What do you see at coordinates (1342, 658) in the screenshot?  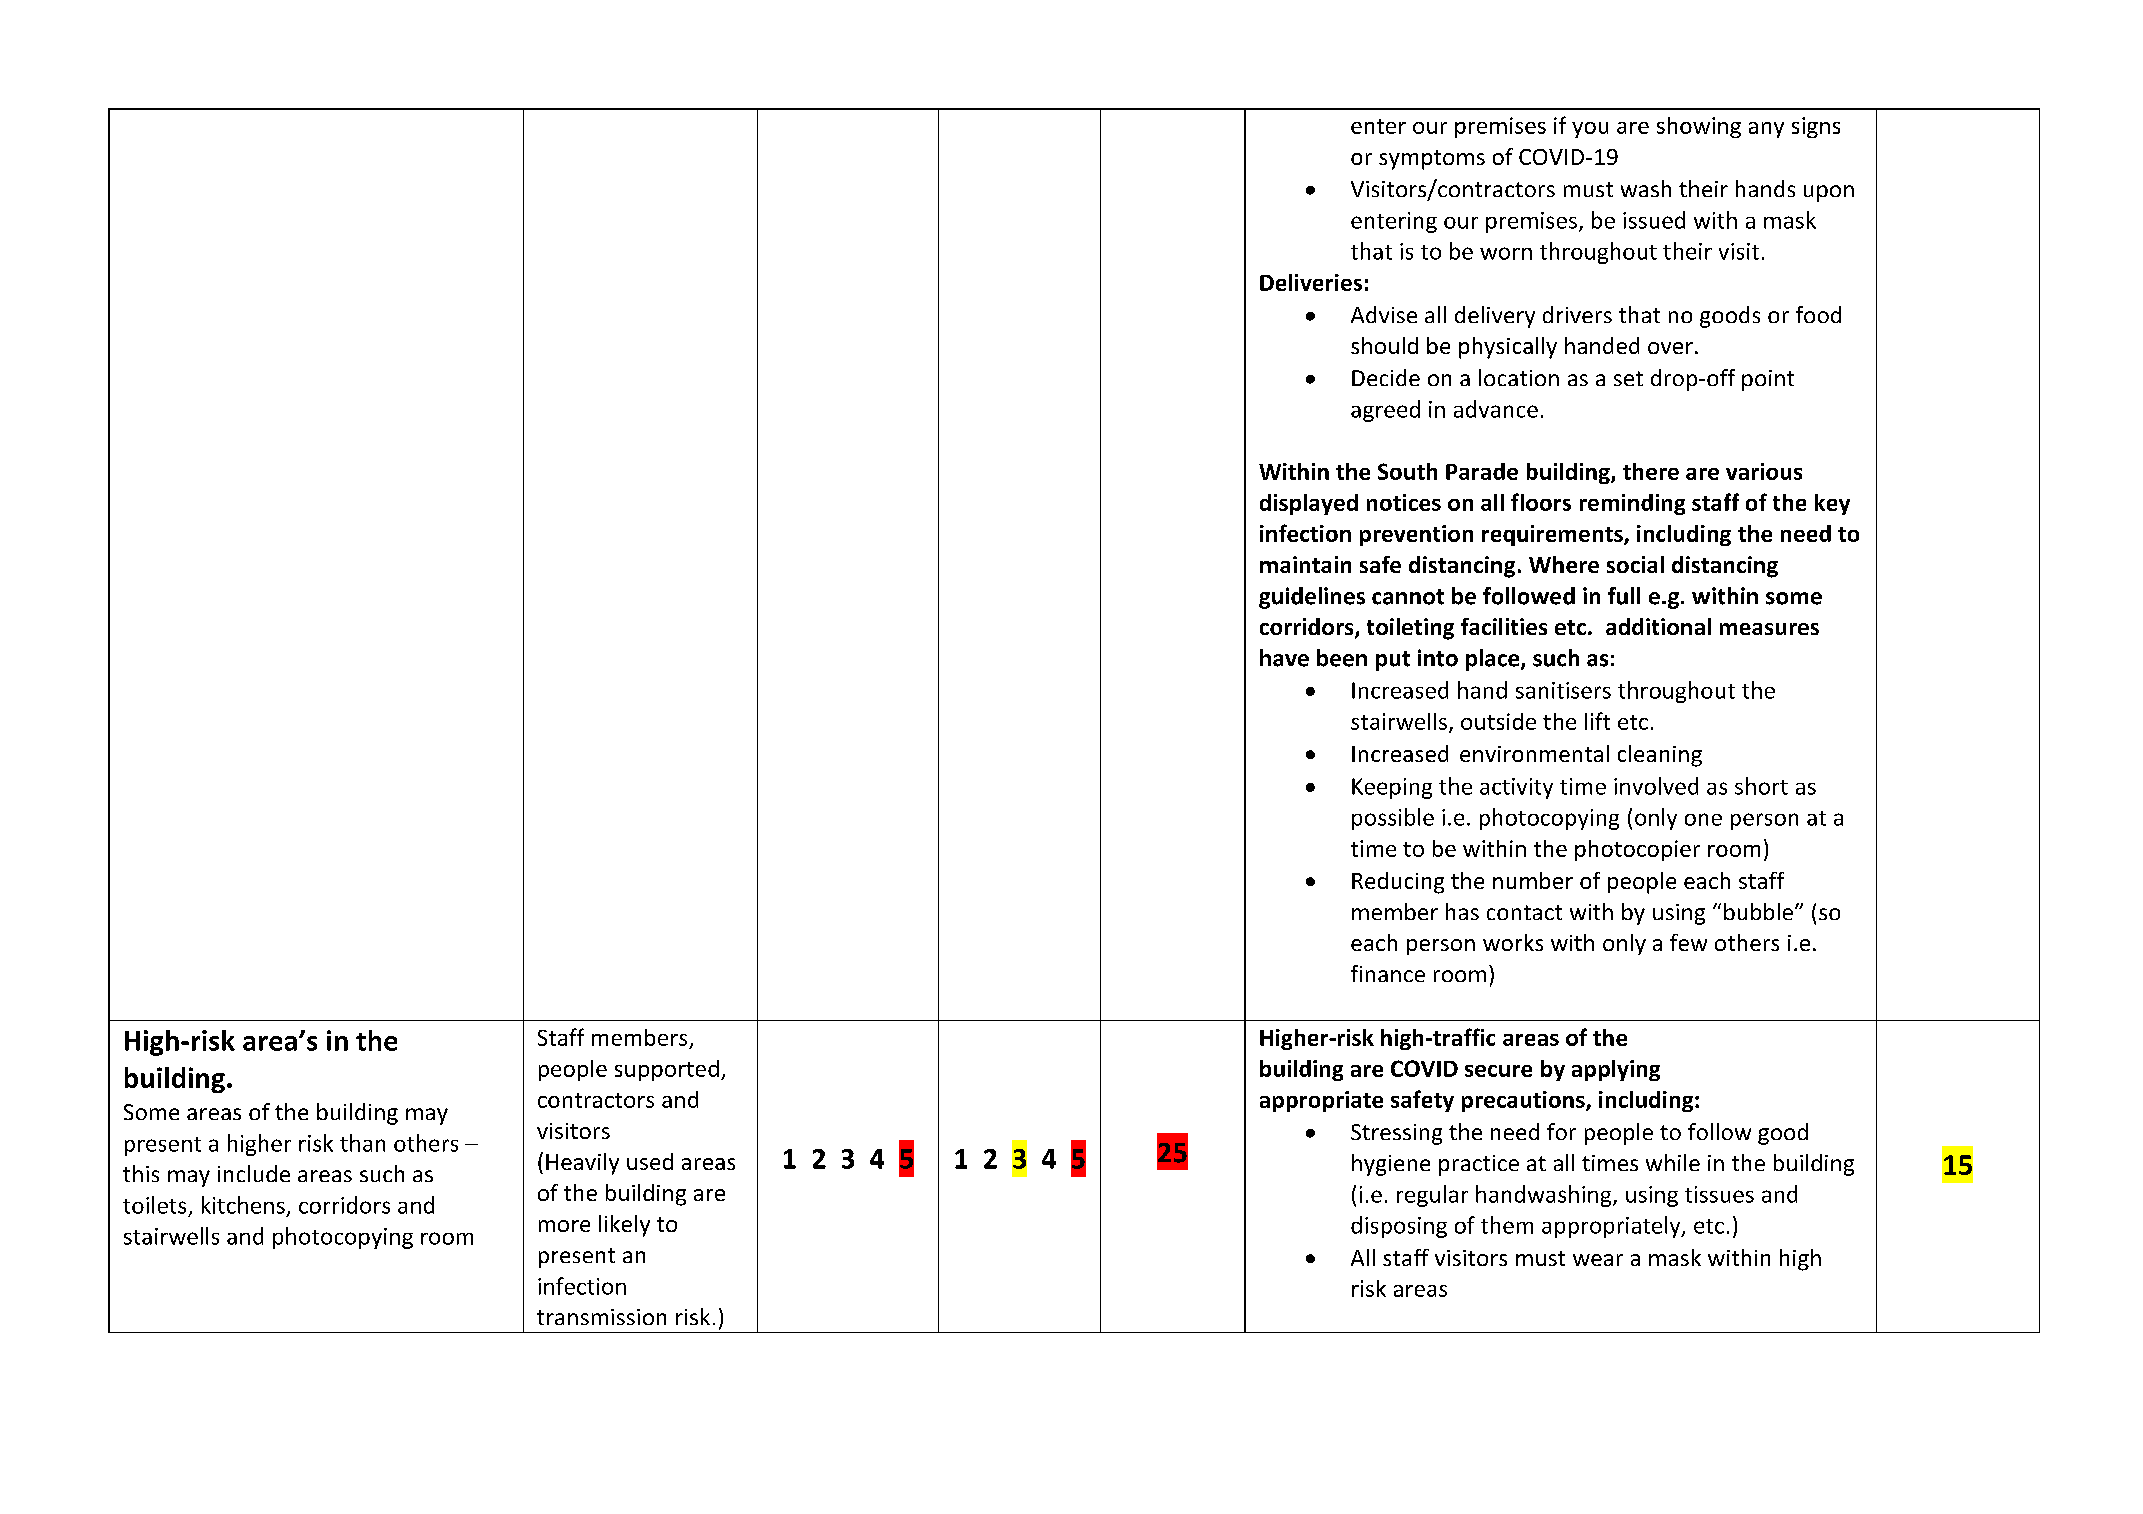 I see `been` at bounding box center [1342, 658].
